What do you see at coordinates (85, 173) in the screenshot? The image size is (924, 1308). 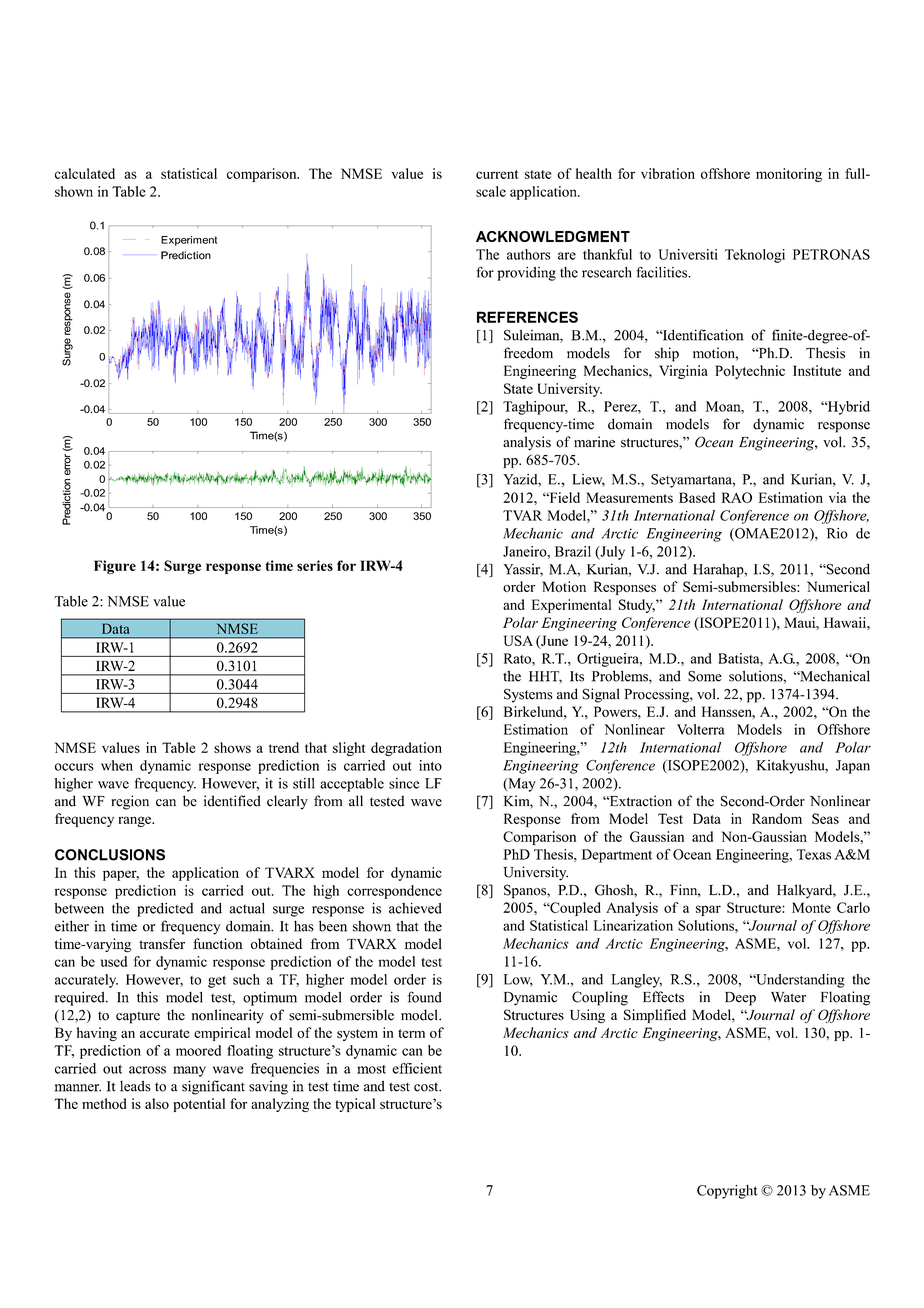 I see `calculated` at bounding box center [85, 173].
